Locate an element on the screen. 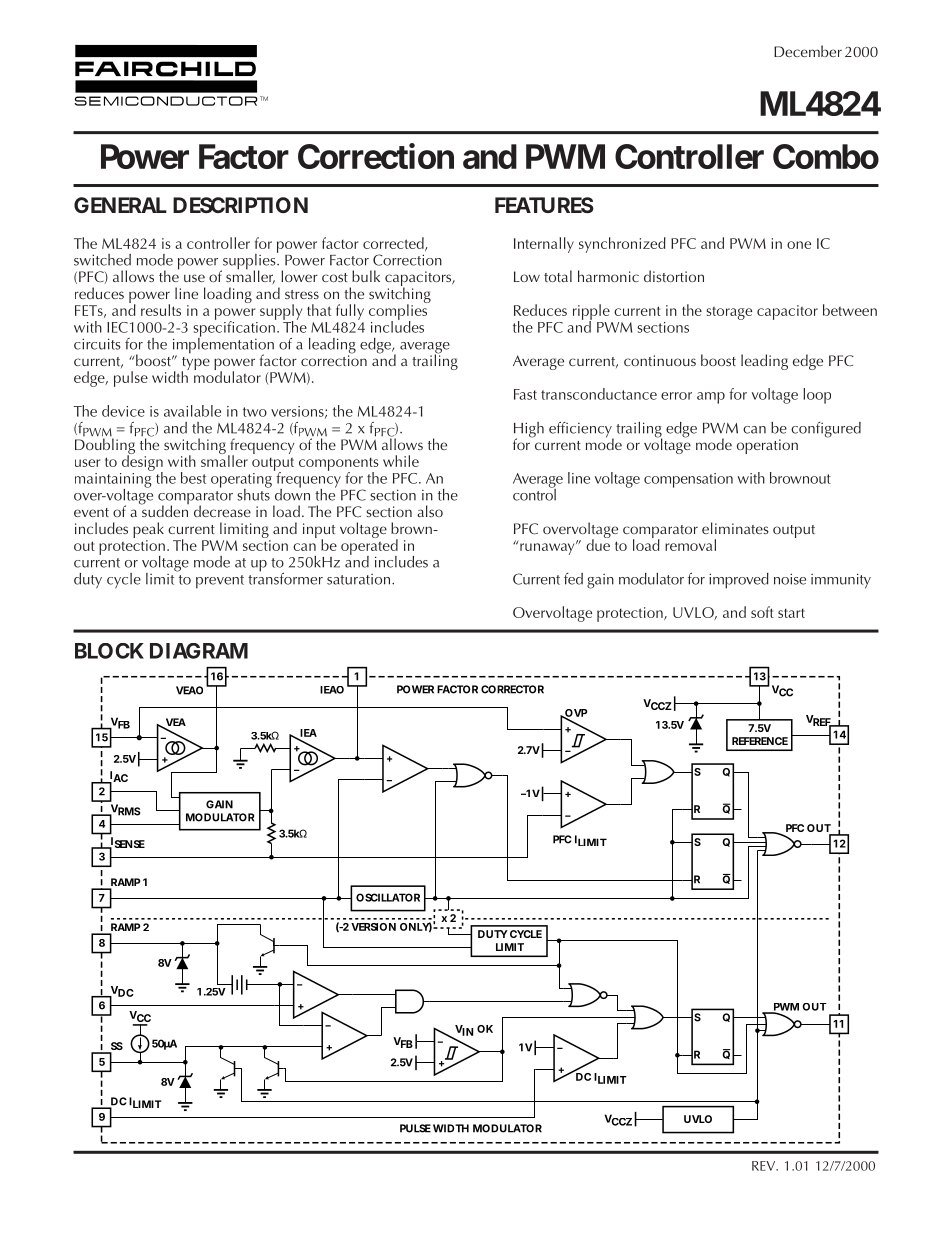  DIAGRAM is located at coordinates (199, 651).
